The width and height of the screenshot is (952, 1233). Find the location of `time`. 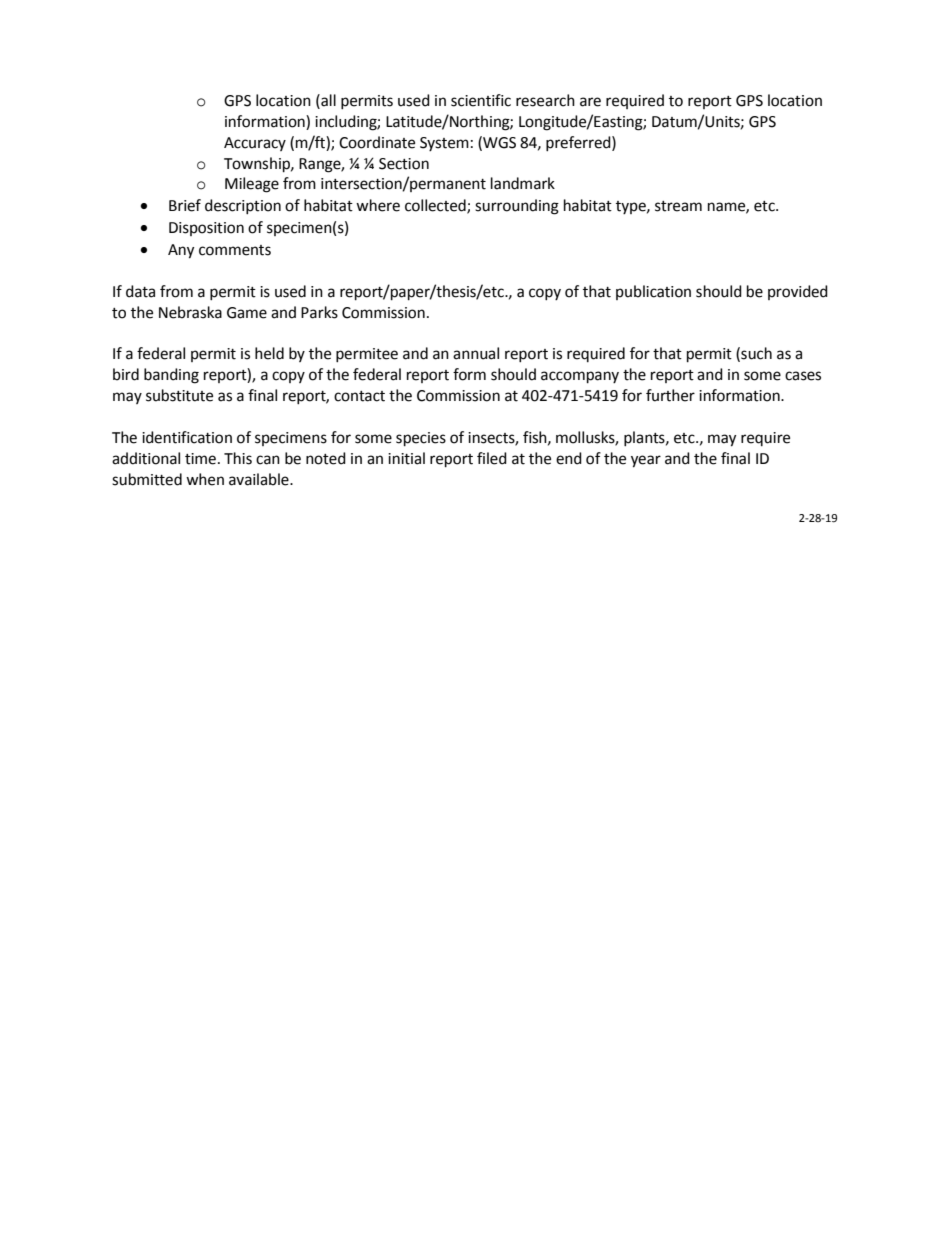

time is located at coordinates (200, 459).
